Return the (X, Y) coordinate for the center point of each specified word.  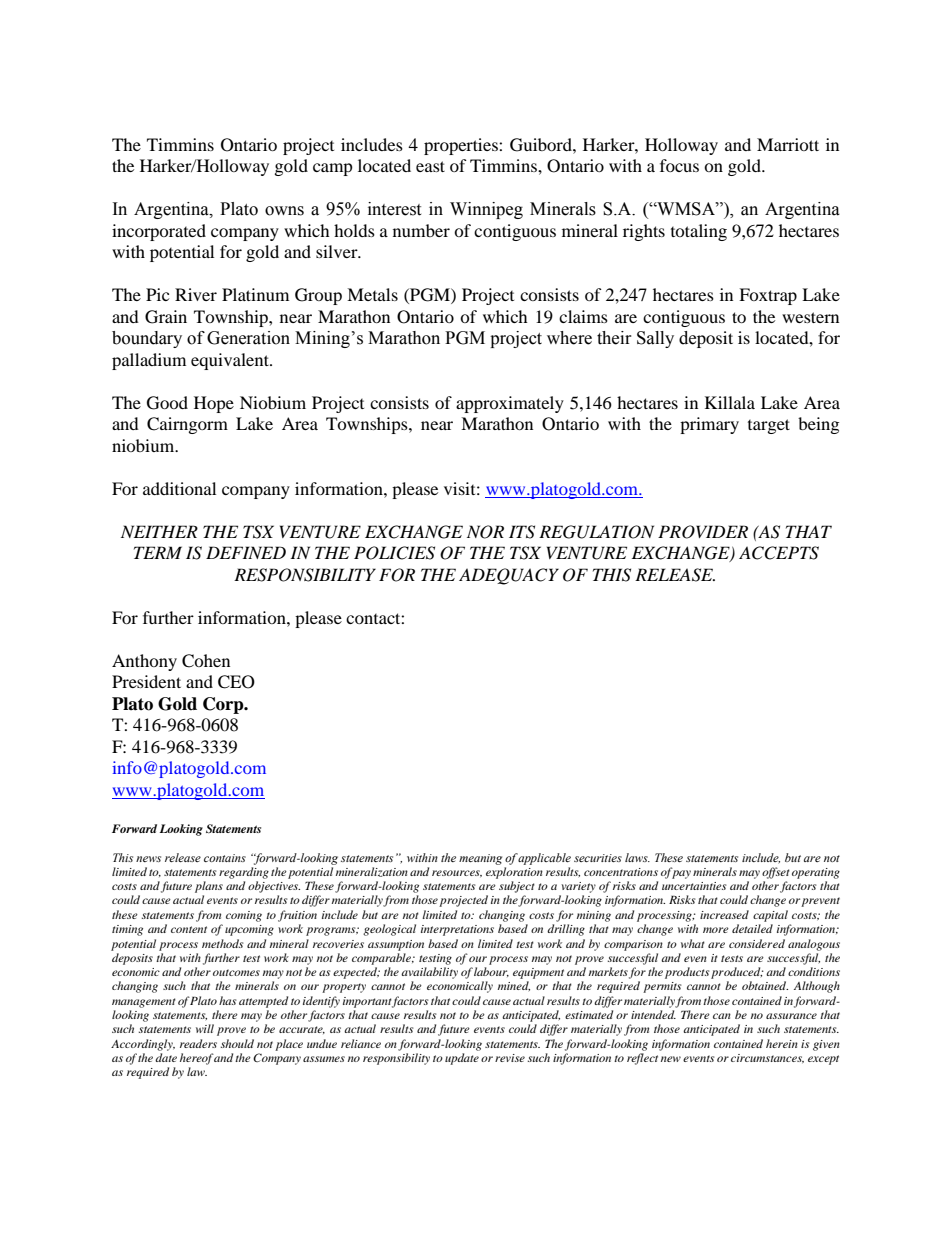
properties (462, 146)
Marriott (788, 144)
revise (510, 1058)
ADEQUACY (509, 576)
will (205, 1028)
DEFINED (246, 552)
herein (782, 1043)
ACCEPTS (779, 553)
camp (333, 169)
